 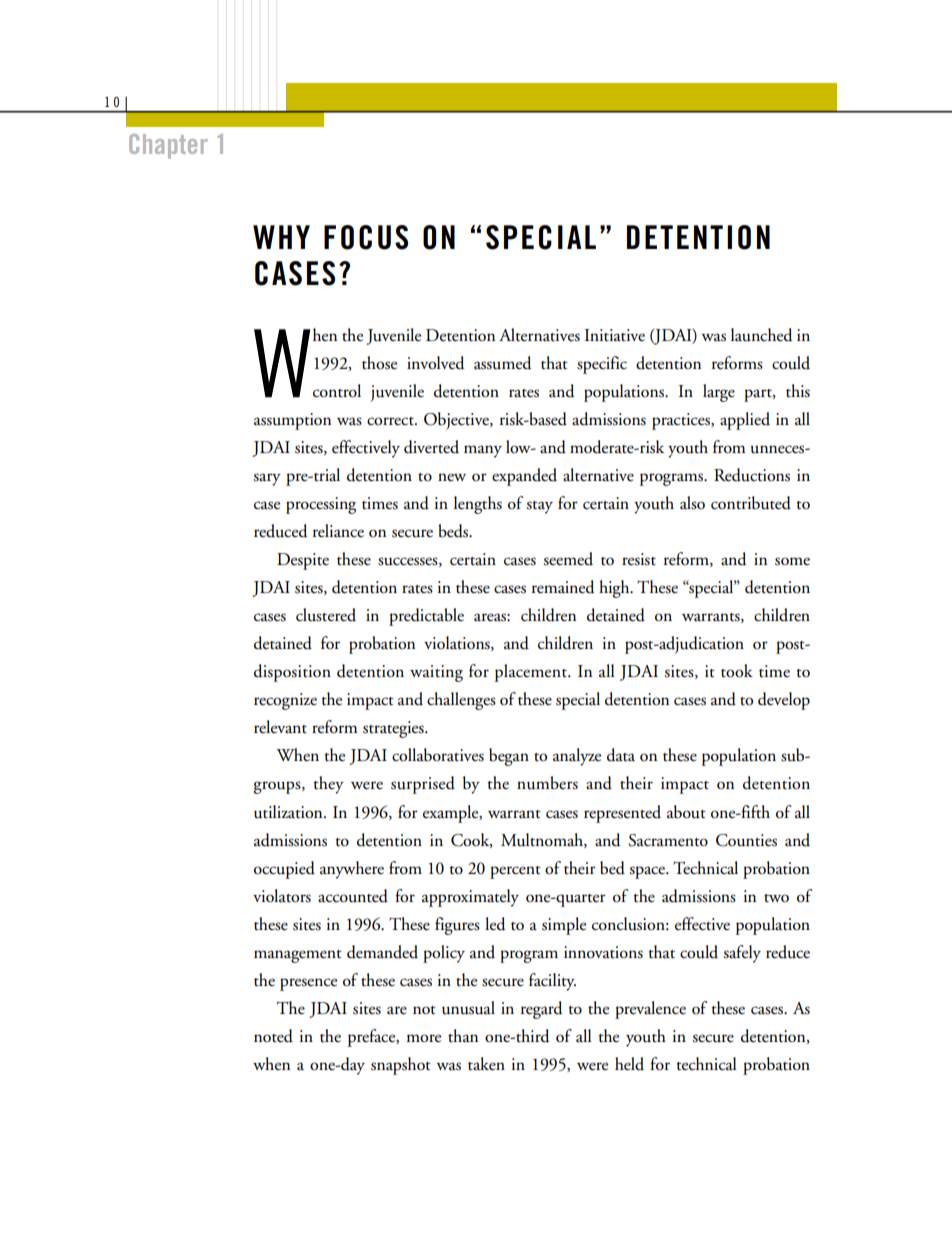 I want to click on control, so click(x=337, y=391).
